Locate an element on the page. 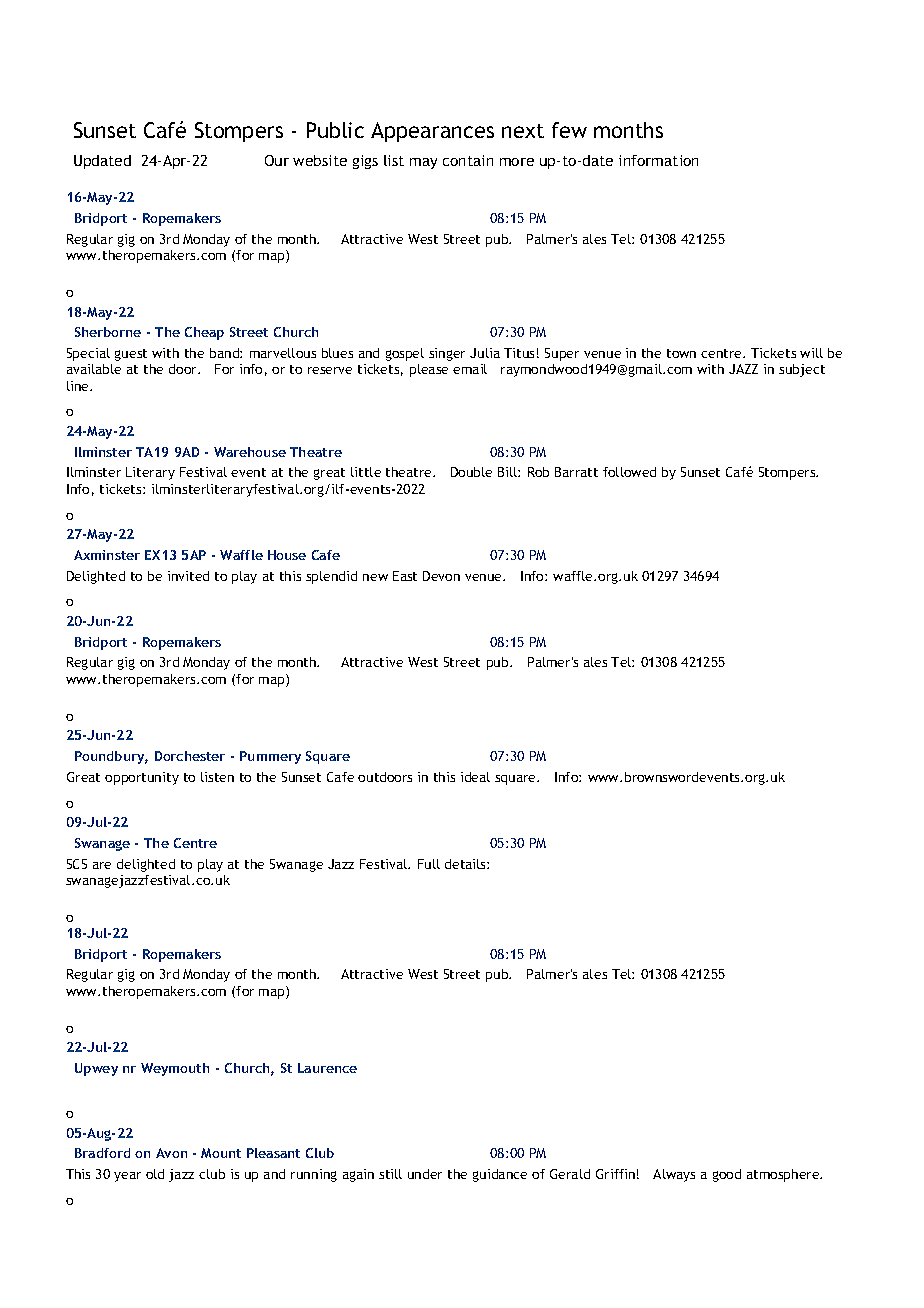  guest is located at coordinates (131, 355).
